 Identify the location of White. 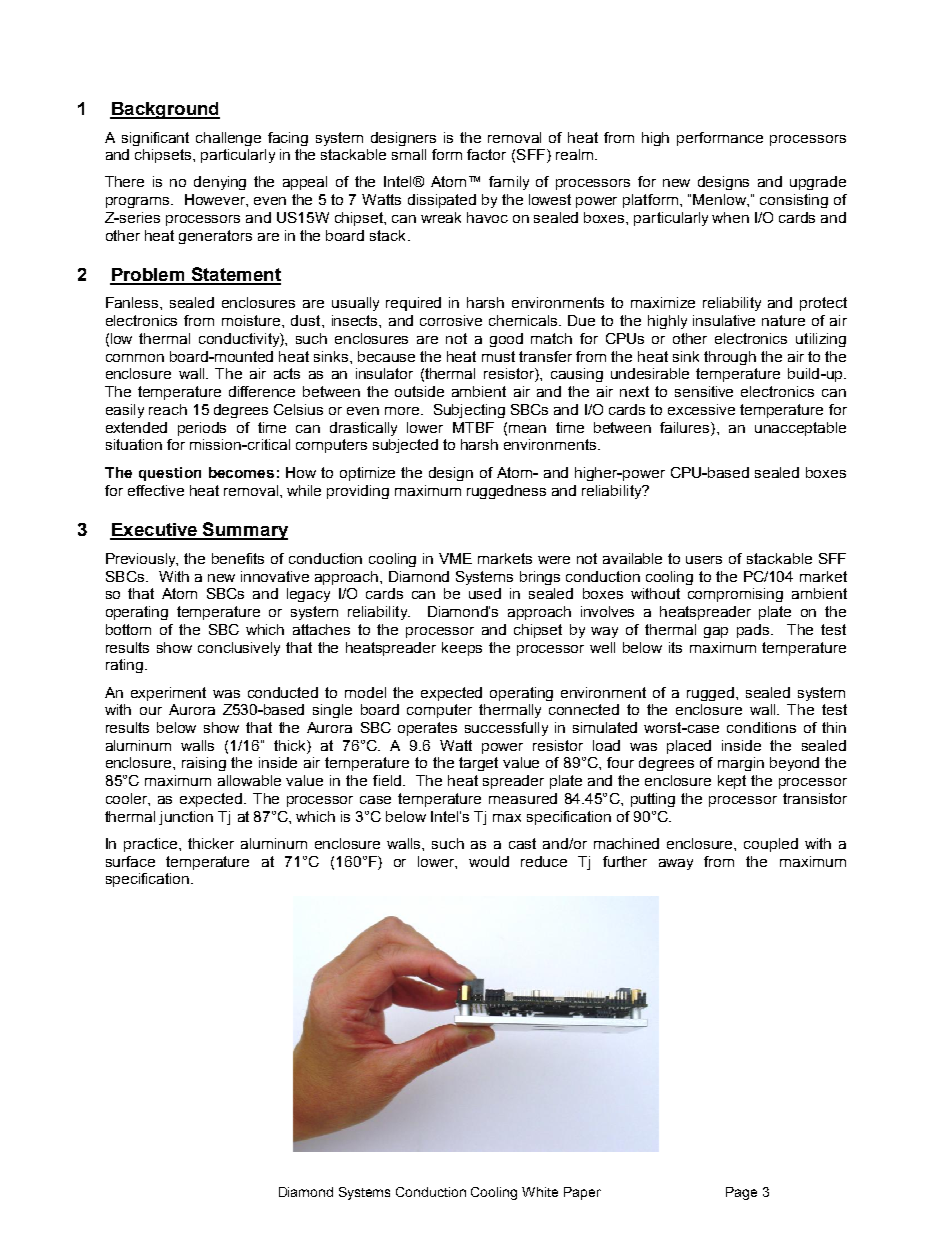
(540, 1192).
